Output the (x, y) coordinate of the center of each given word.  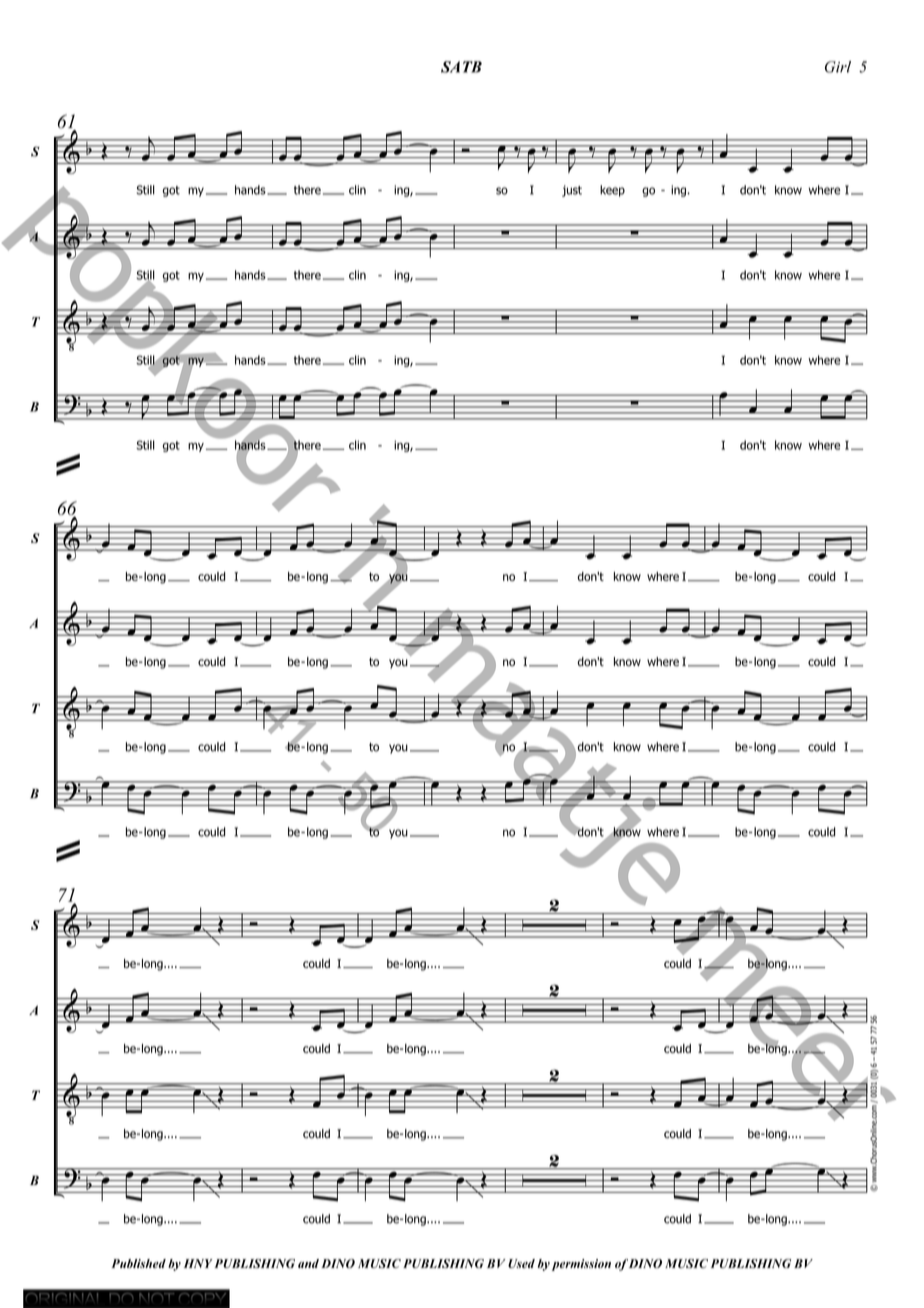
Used (521, 1263)
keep (612, 191)
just (572, 191)
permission (581, 1265)
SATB (461, 67)
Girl (838, 67)
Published (138, 1263)
